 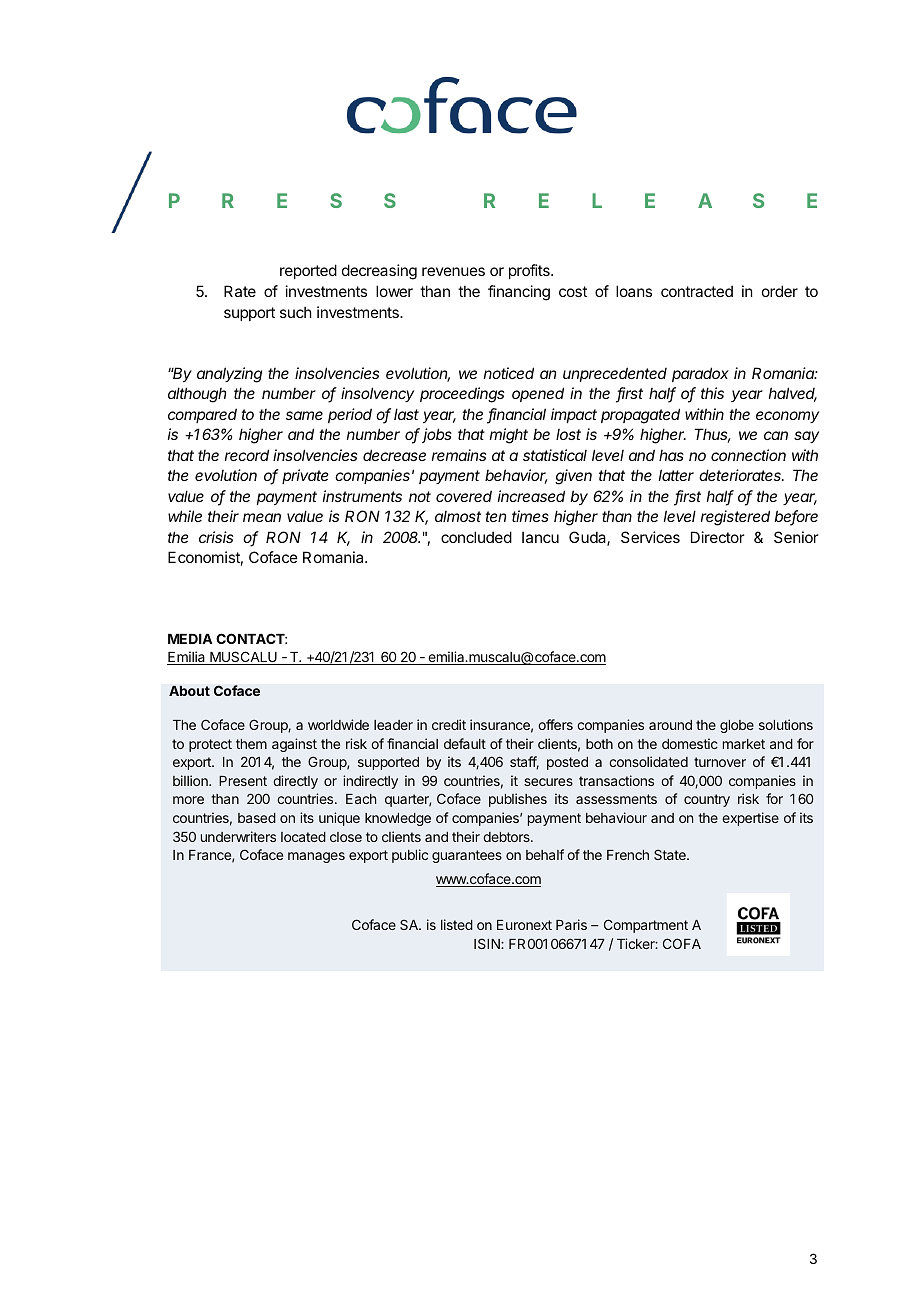 What do you see at coordinates (190, 639) in the screenshot?
I see `MEDIA` at bounding box center [190, 639].
